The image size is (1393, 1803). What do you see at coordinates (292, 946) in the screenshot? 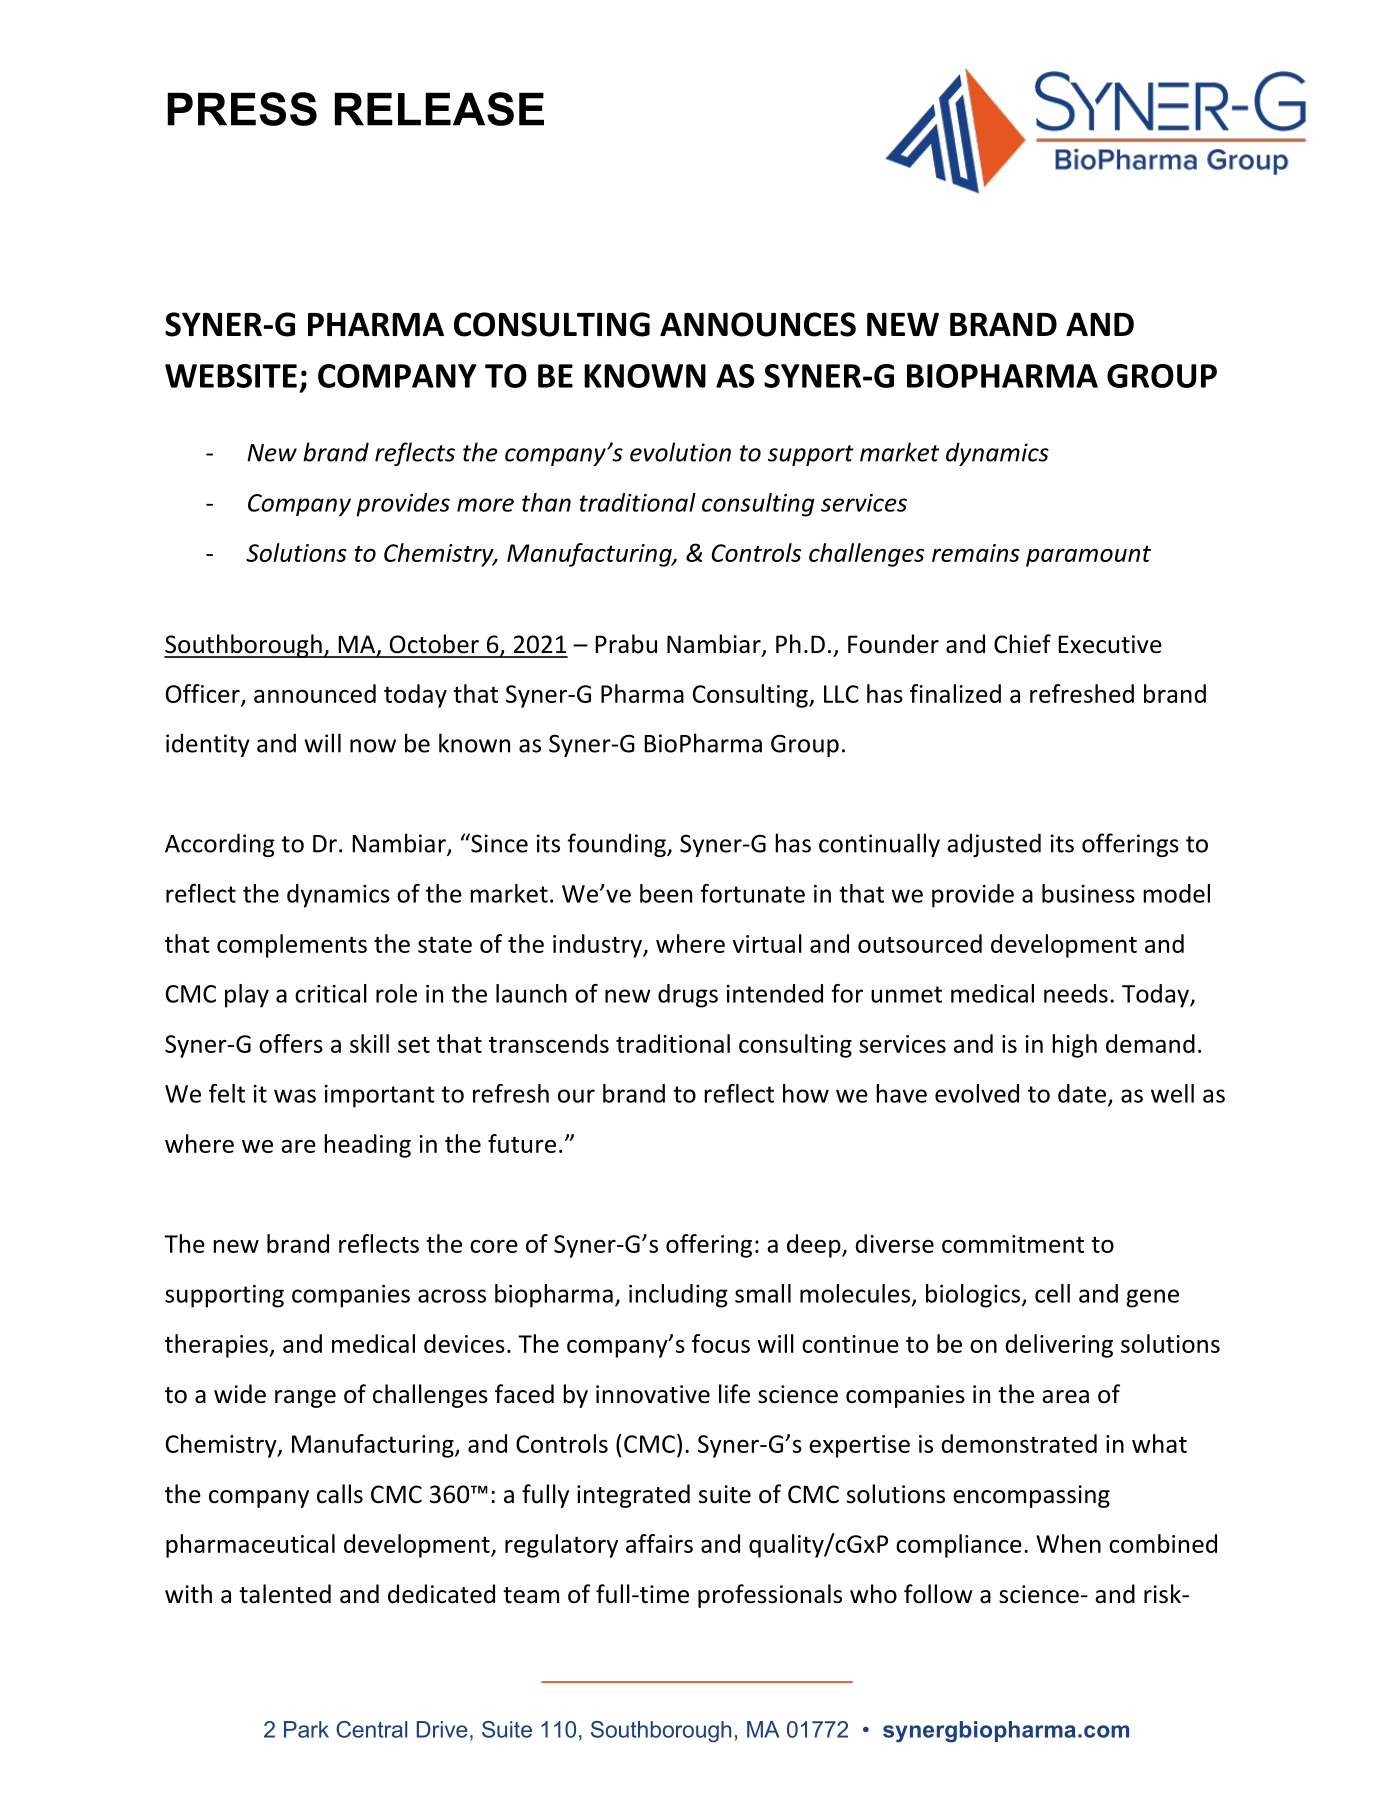
I see `complements` at bounding box center [292, 946].
